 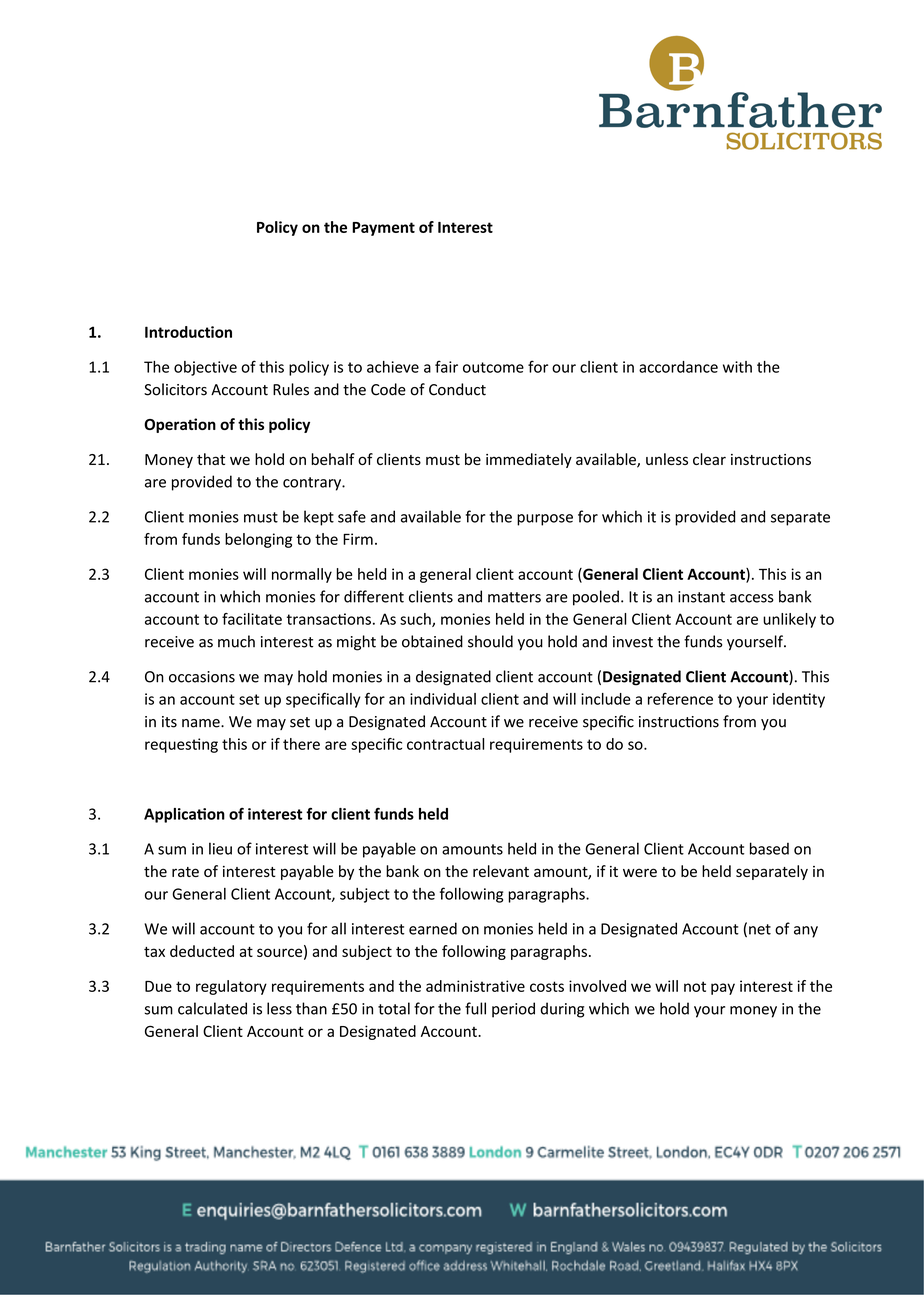 I want to click on clear, so click(x=709, y=459).
